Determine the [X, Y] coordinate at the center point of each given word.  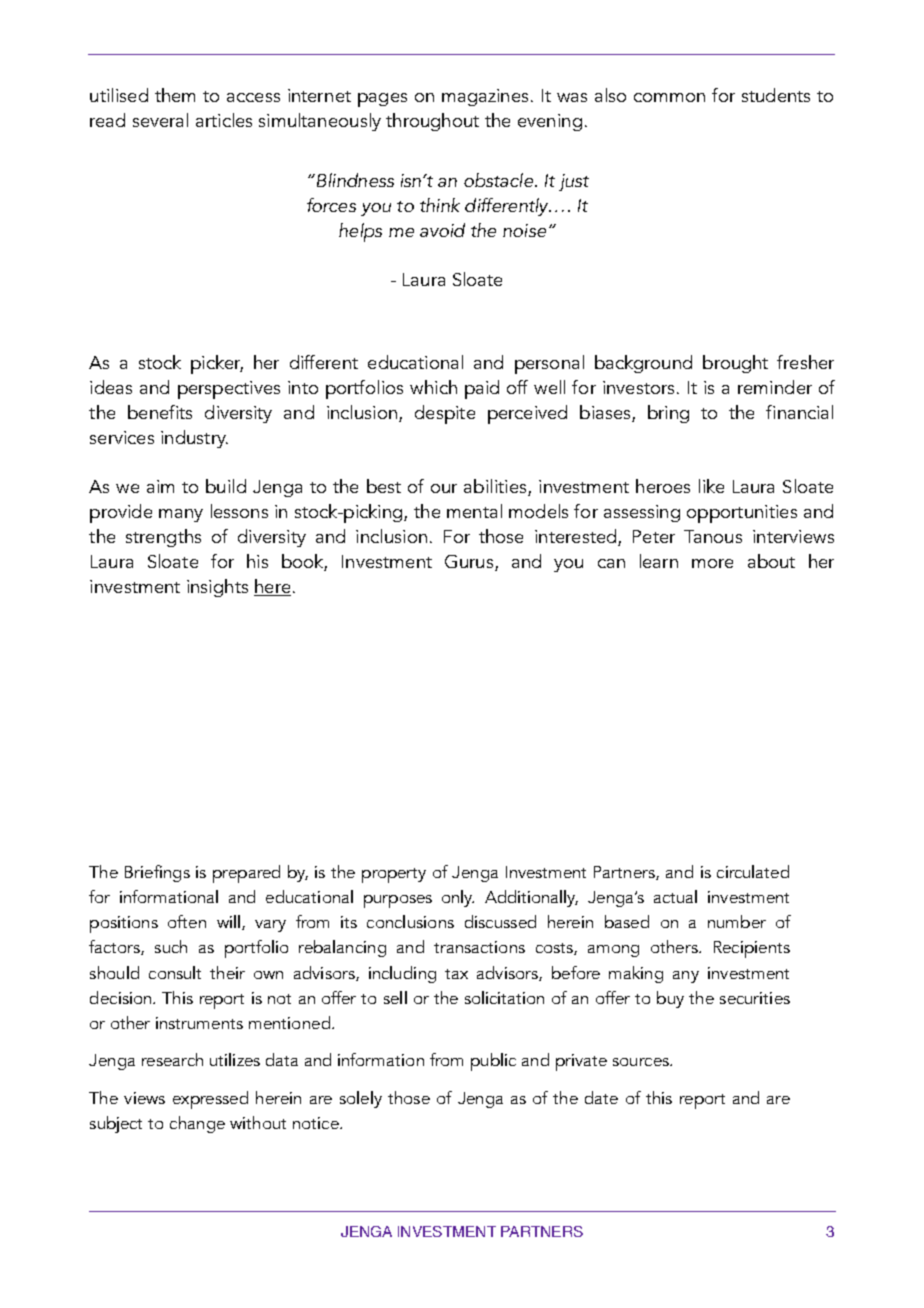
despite [445, 414]
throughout [432, 122]
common [669, 97]
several [160, 120]
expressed [210, 1100]
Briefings [157, 873]
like [711, 486]
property [394, 875]
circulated [753, 871]
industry [194, 439]
